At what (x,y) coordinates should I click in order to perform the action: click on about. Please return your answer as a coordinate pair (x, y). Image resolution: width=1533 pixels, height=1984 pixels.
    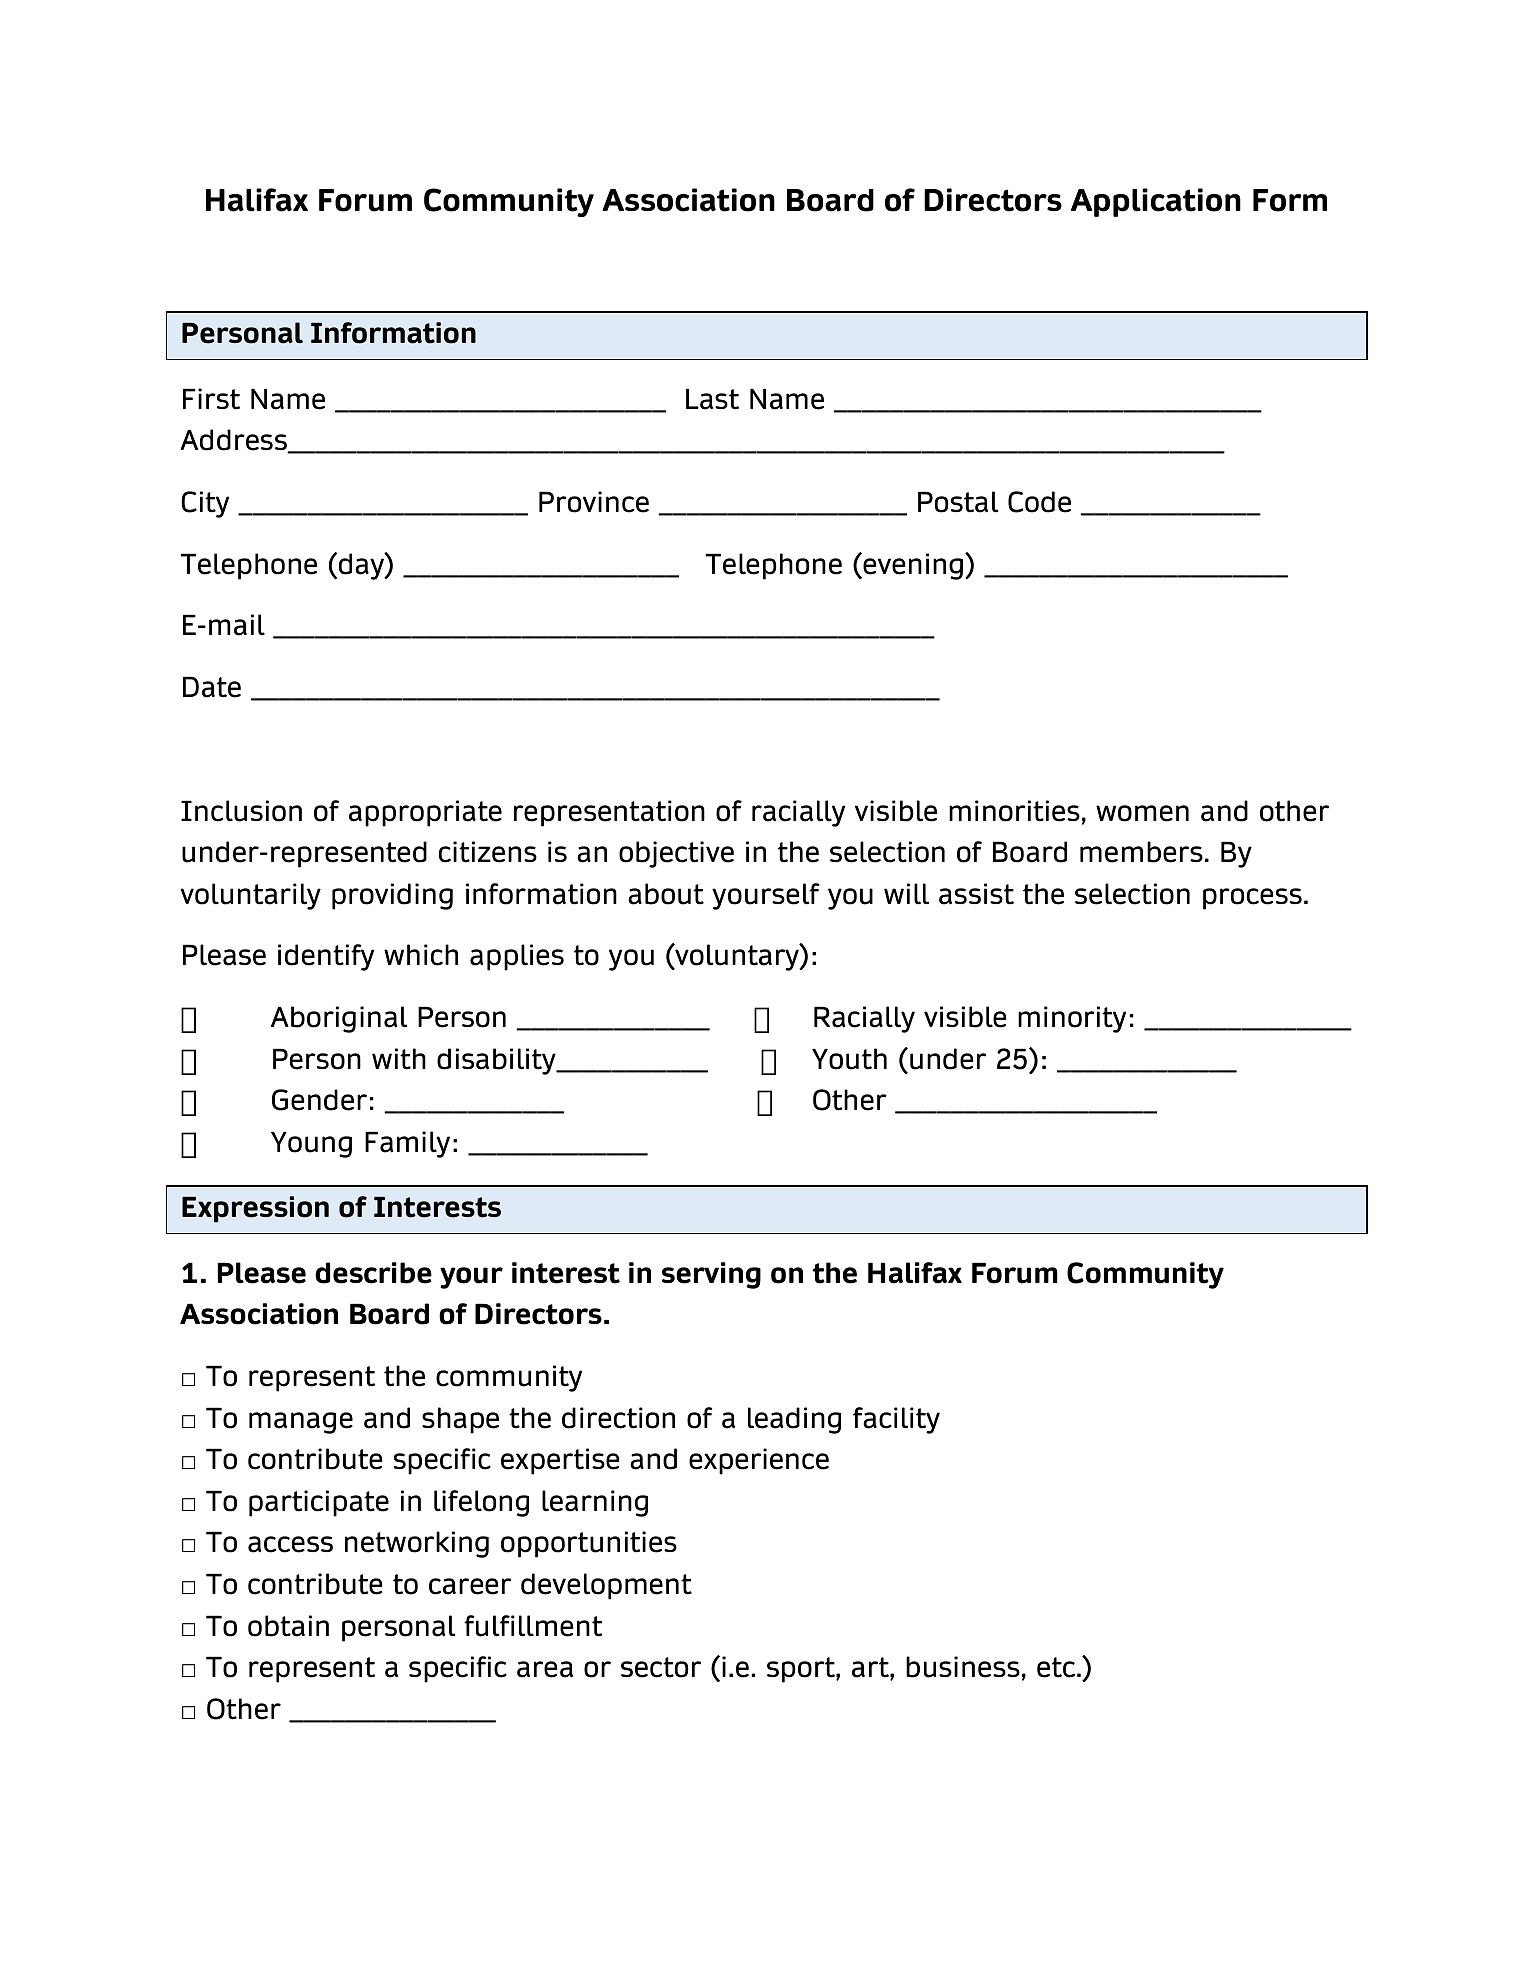
    Looking at the image, I should click on (666, 894).
